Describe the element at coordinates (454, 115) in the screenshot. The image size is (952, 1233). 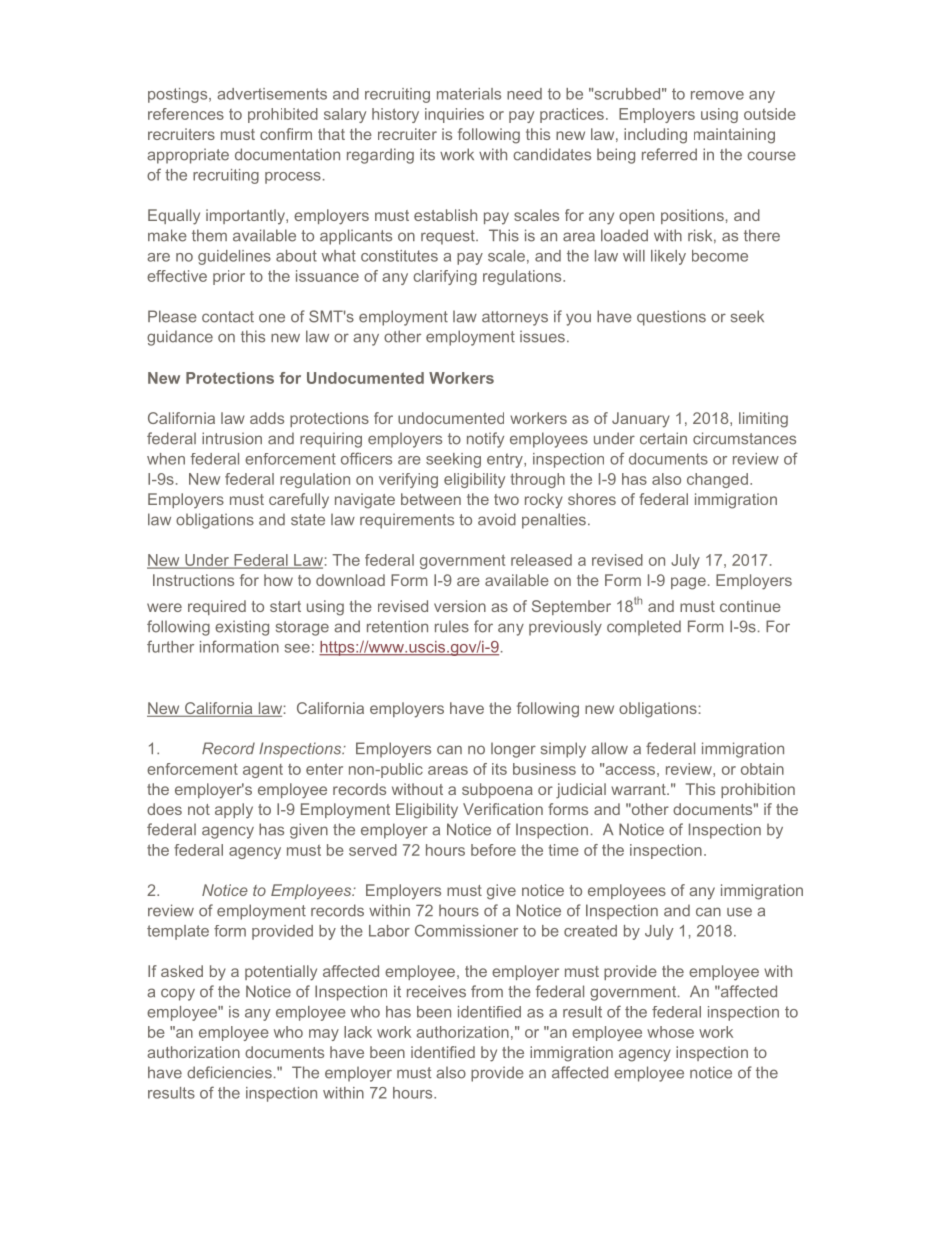
I see `inquiries` at that location.
